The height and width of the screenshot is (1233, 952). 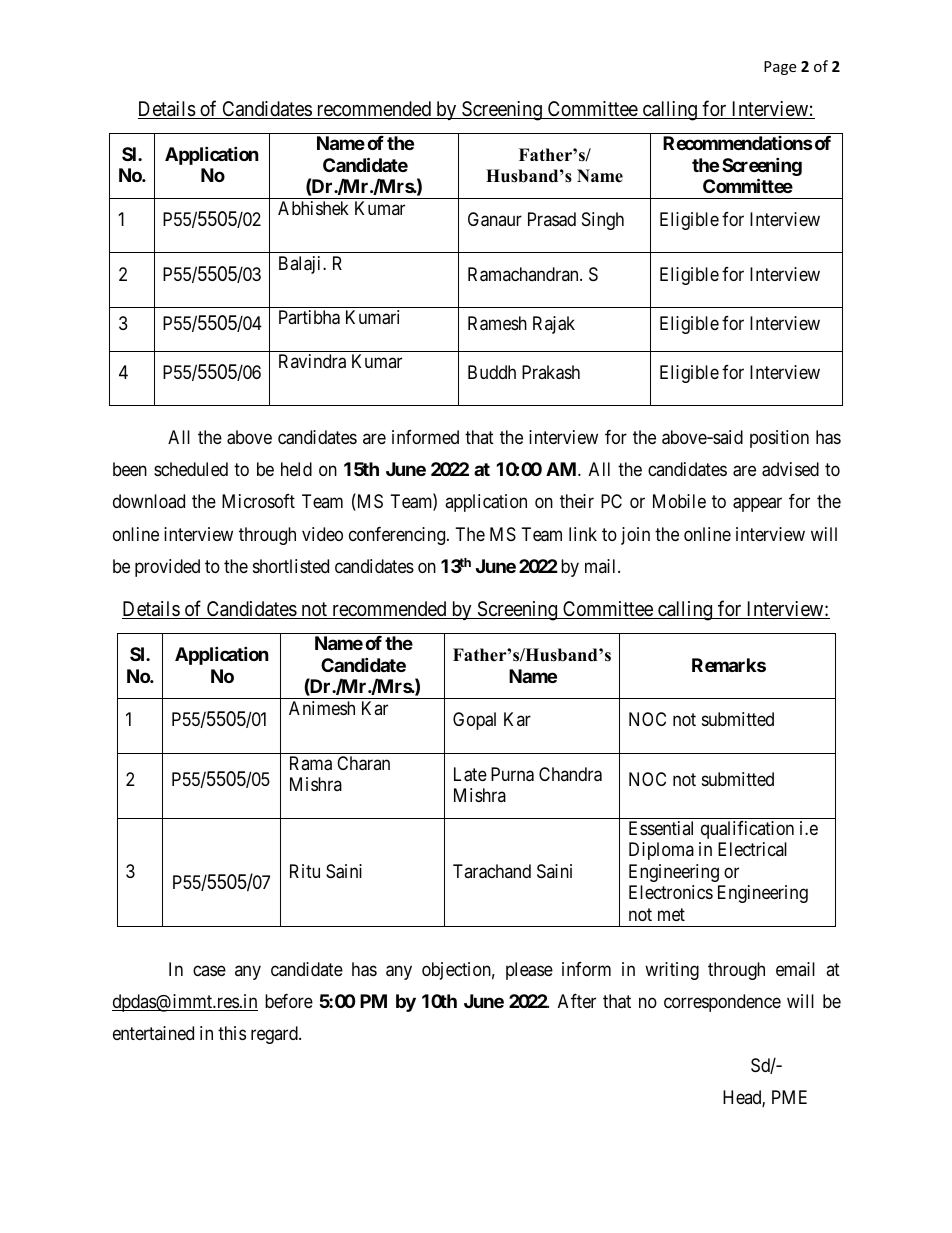 What do you see at coordinates (474, 721) in the screenshot?
I see `Gopal` at bounding box center [474, 721].
